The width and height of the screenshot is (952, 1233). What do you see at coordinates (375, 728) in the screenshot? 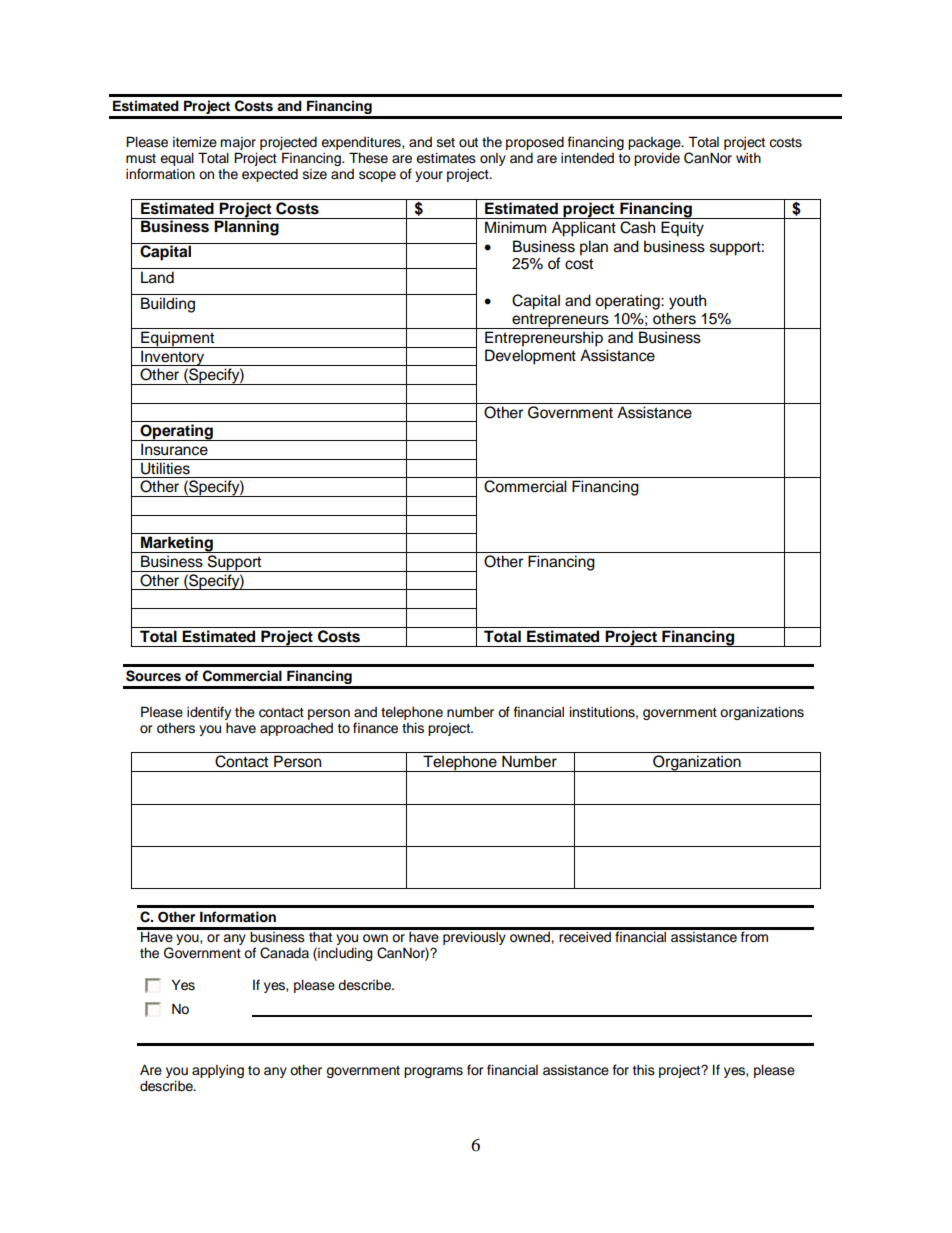
I see `finance` at bounding box center [375, 728].
